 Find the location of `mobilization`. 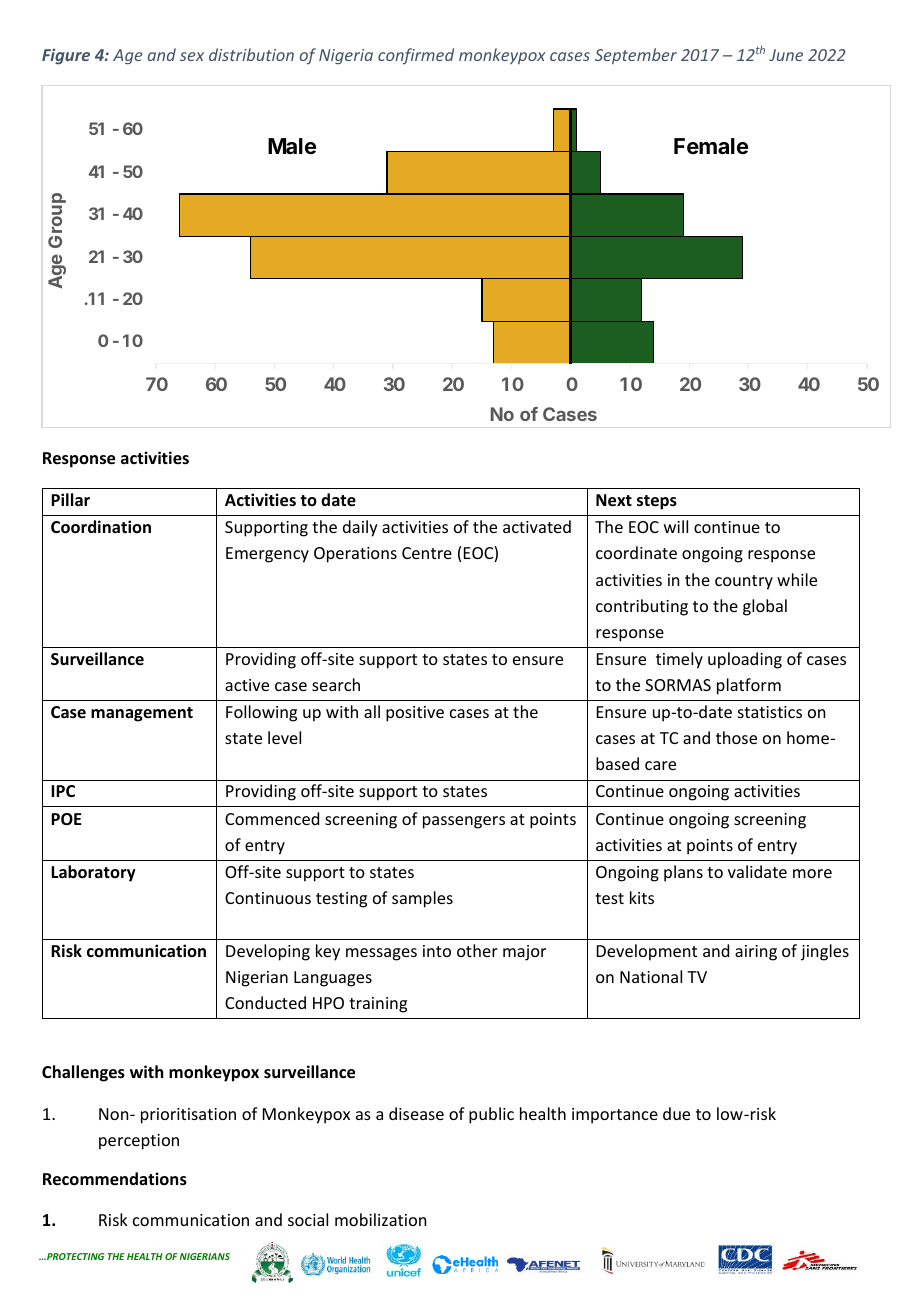

mobilization is located at coordinates (380, 1219).
